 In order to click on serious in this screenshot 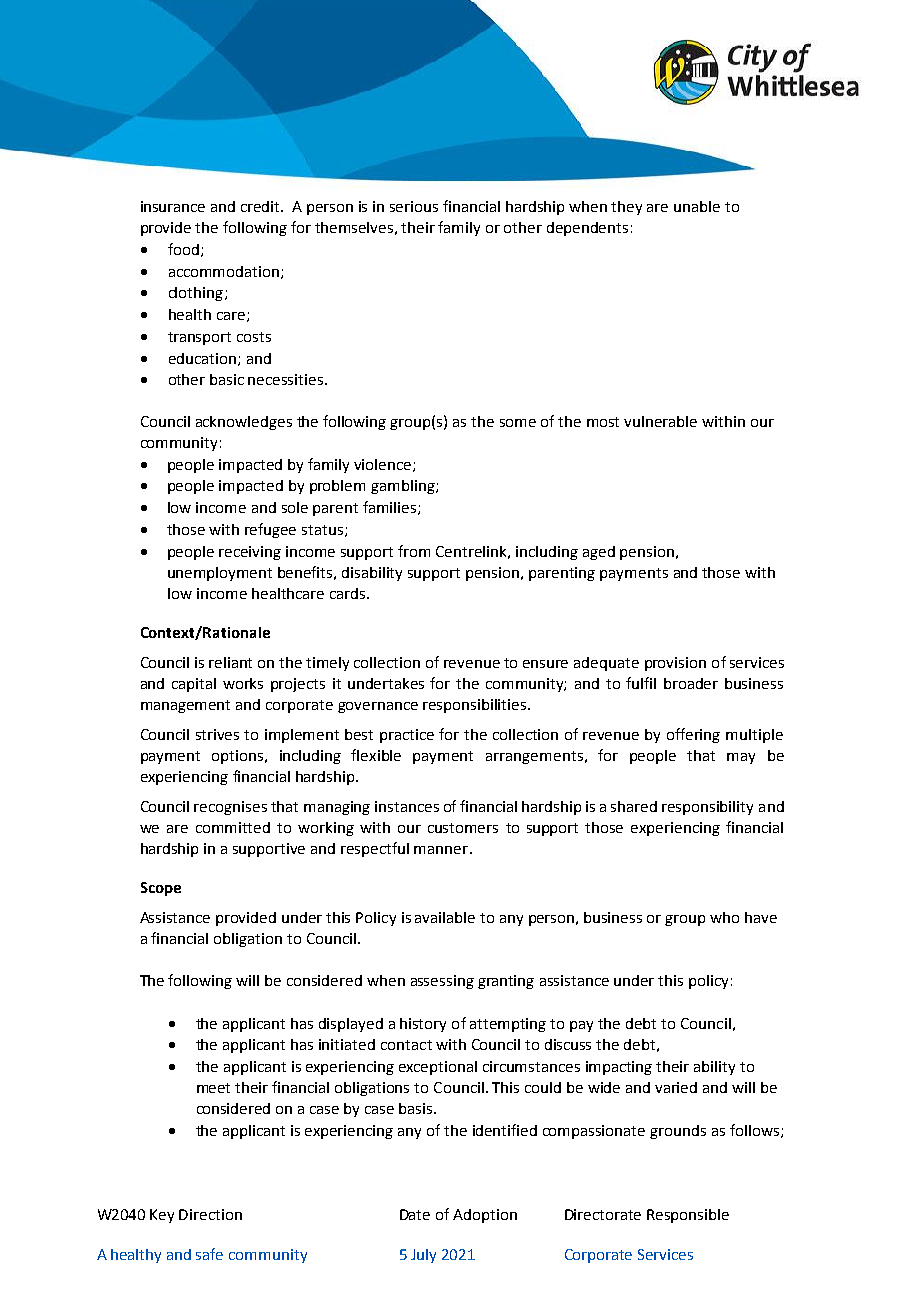, I will do `click(414, 206)`.
